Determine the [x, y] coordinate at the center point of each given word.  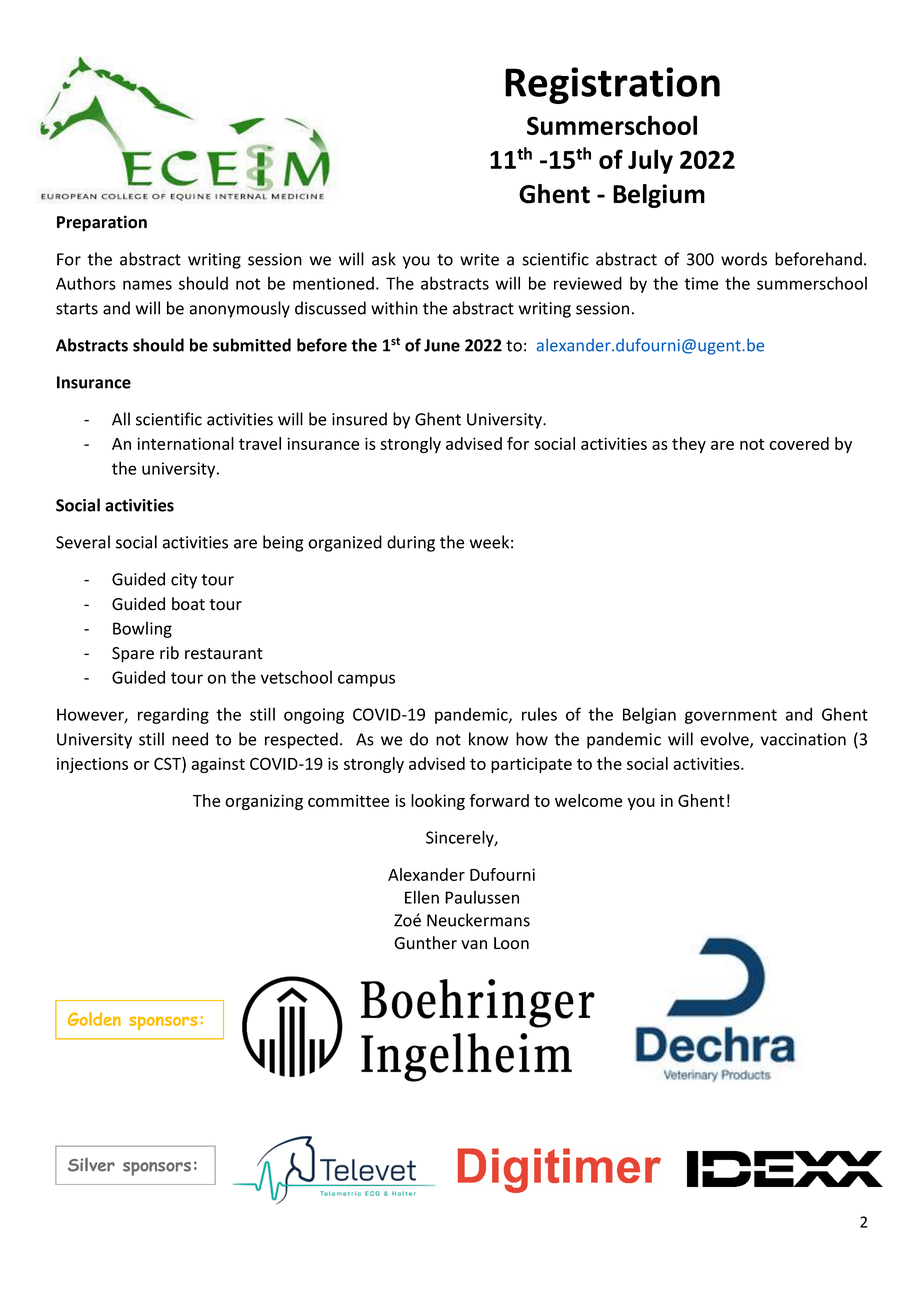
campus [366, 680]
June [442, 345]
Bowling [142, 629]
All [121, 419]
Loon [511, 943]
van [474, 945]
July [650, 161]
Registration [612, 85]
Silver [91, 1164]
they [689, 445]
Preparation [102, 223]
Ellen [422, 897]
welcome [588, 800]
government [731, 716]
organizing [264, 802]
